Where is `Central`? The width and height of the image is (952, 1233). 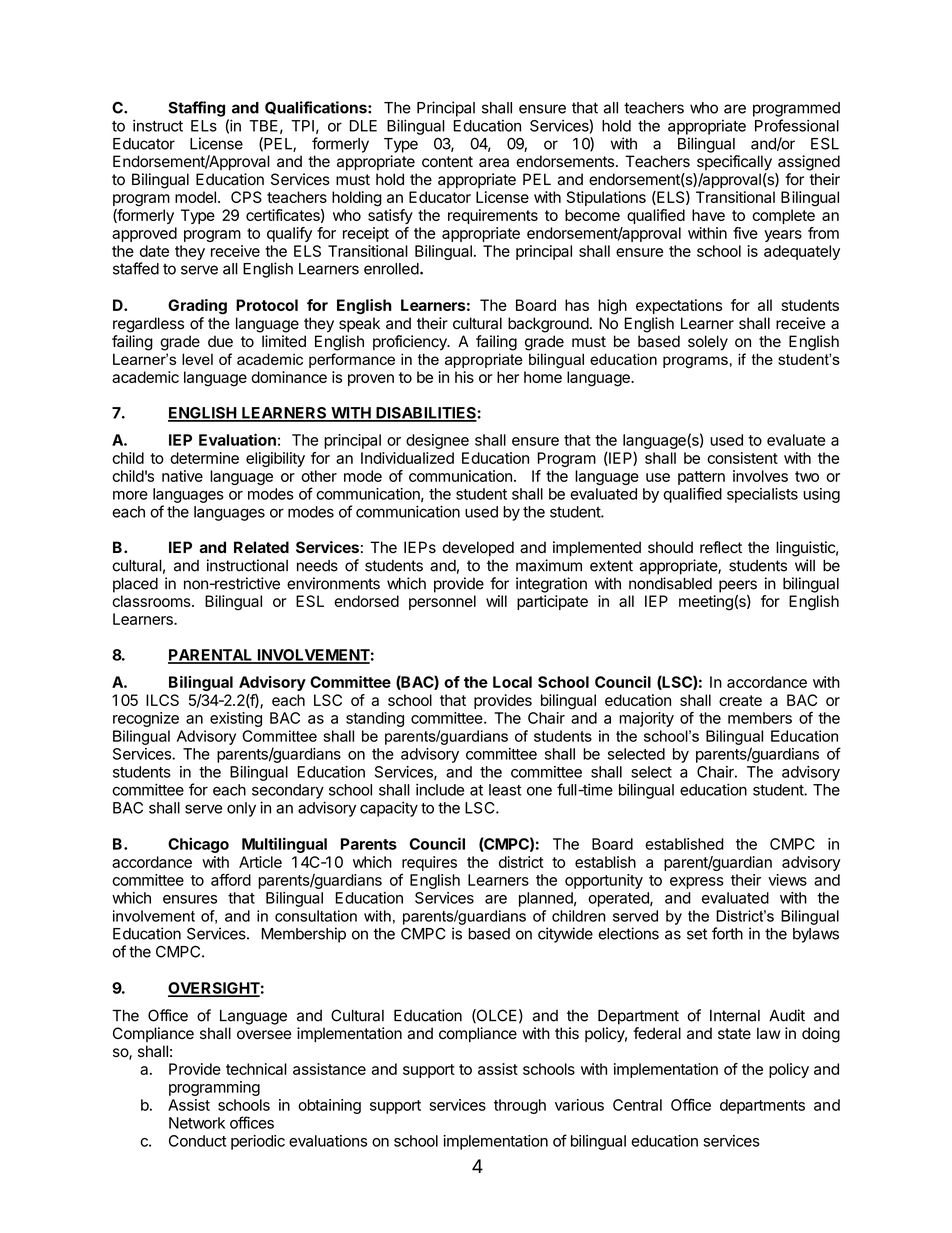 Central is located at coordinates (637, 1105).
